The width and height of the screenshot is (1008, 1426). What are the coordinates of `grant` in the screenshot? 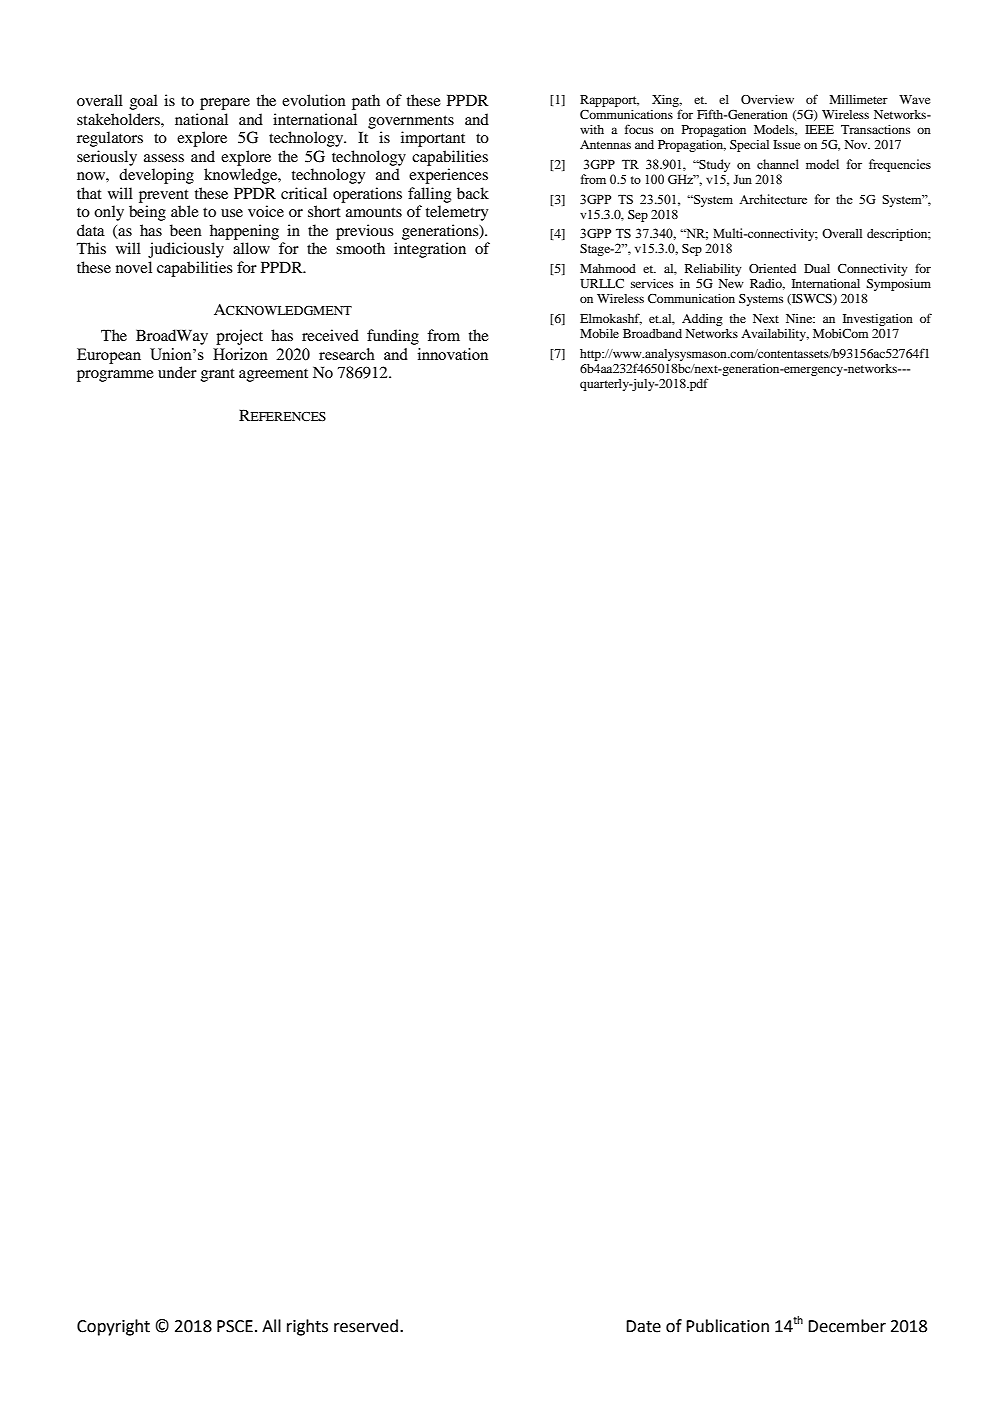 It's located at (218, 375).
